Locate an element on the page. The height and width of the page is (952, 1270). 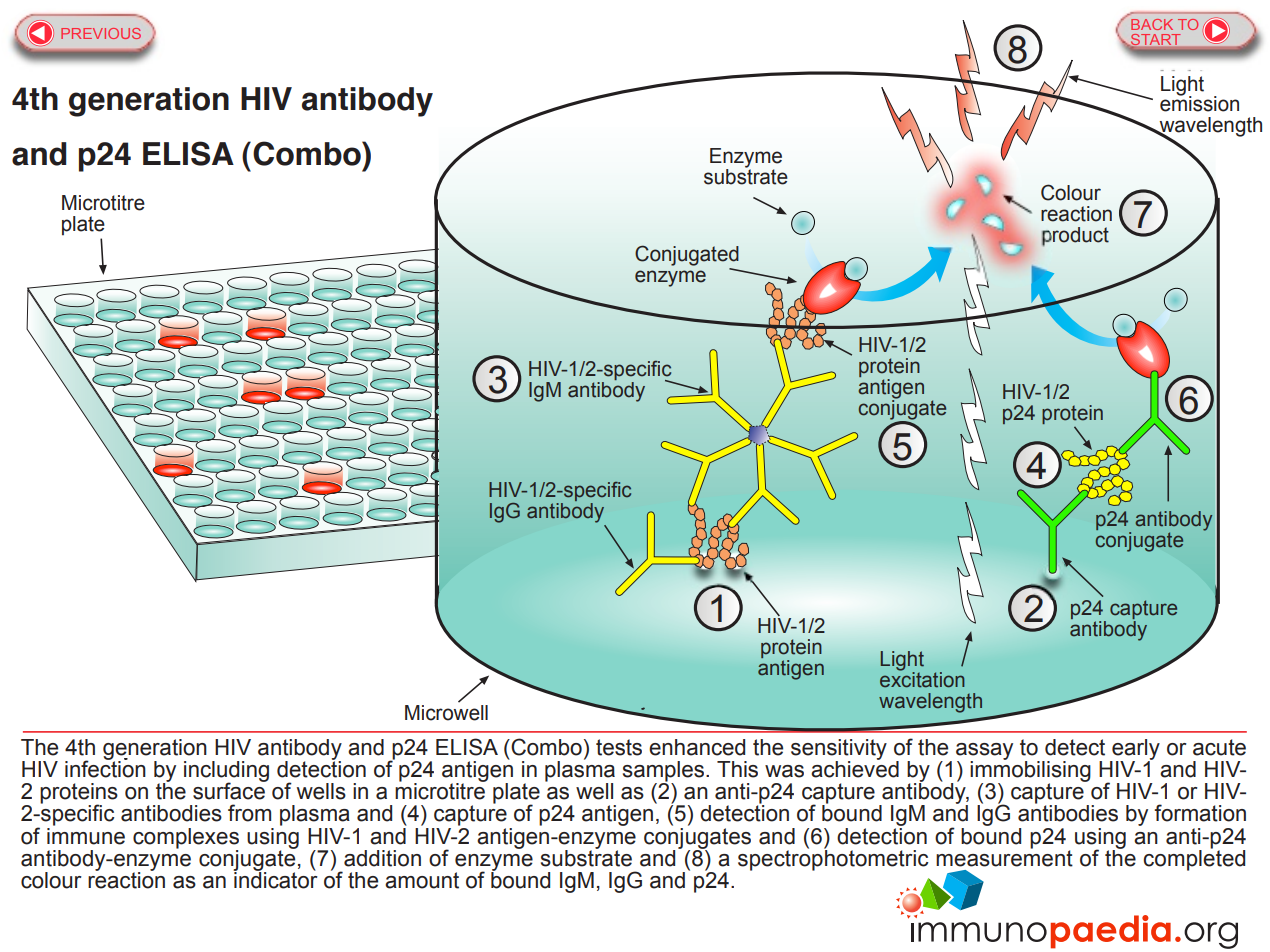
complexes is located at coordinates (186, 839).
